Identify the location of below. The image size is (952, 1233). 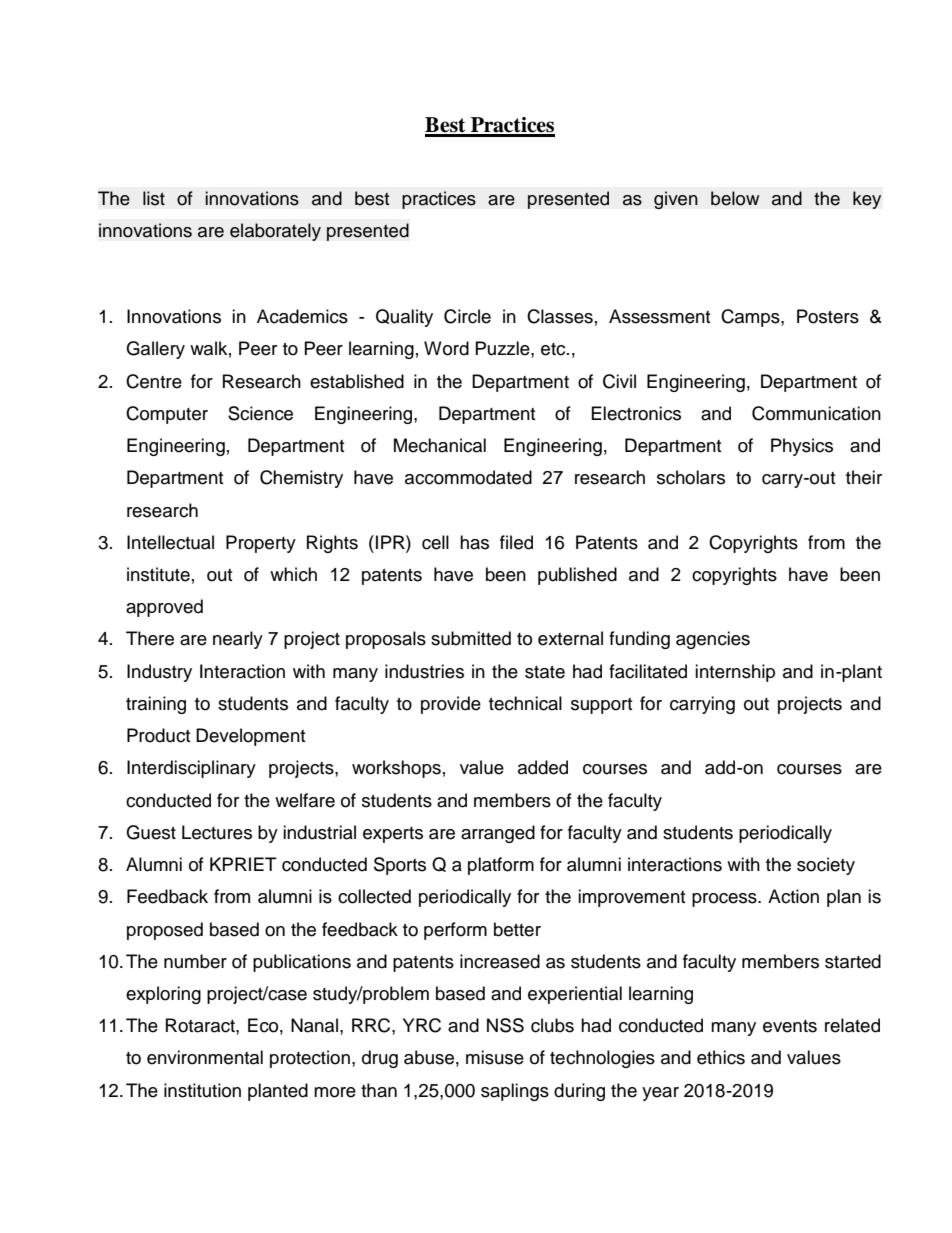
(735, 198).
